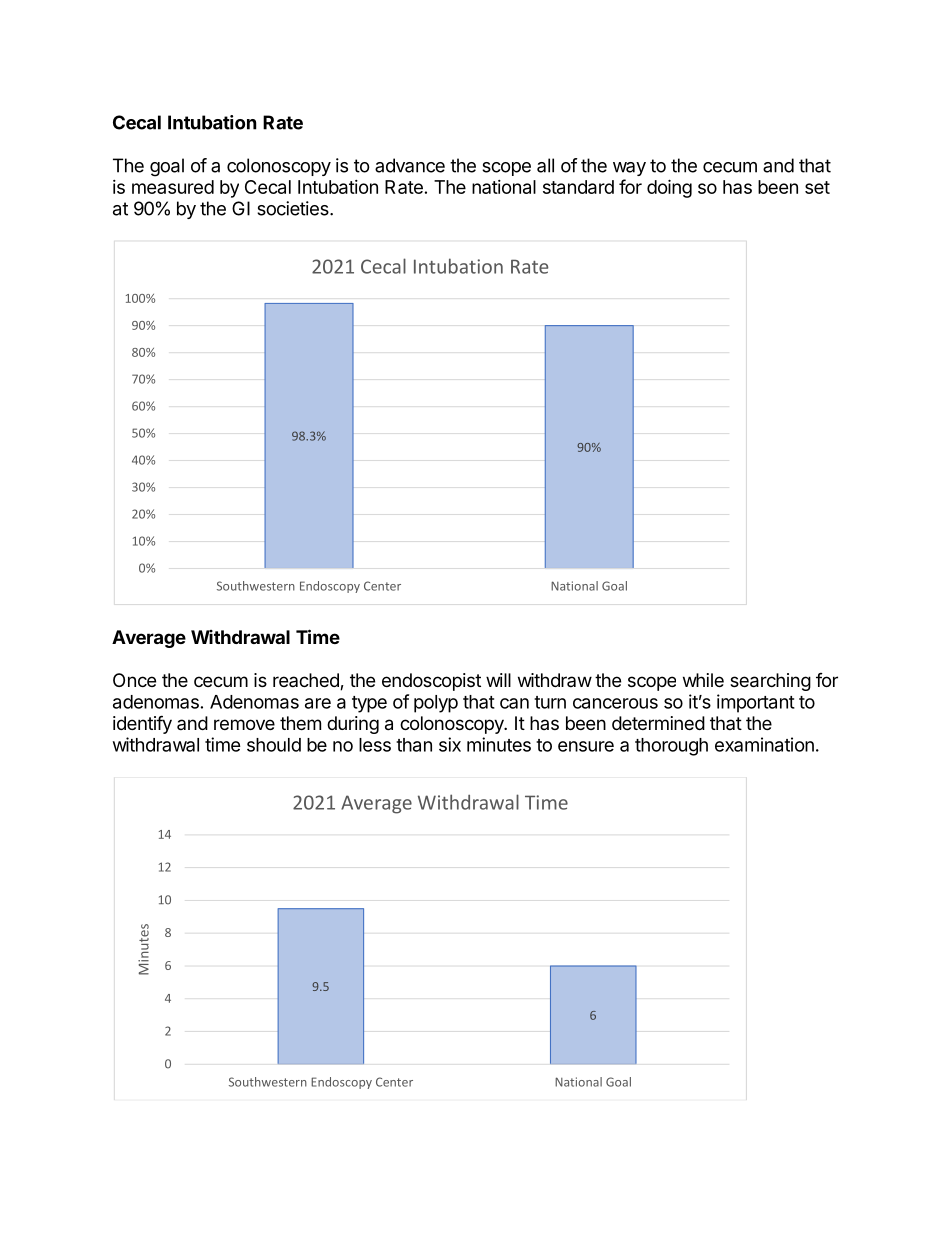 The image size is (952, 1233). I want to click on will, so click(498, 680).
